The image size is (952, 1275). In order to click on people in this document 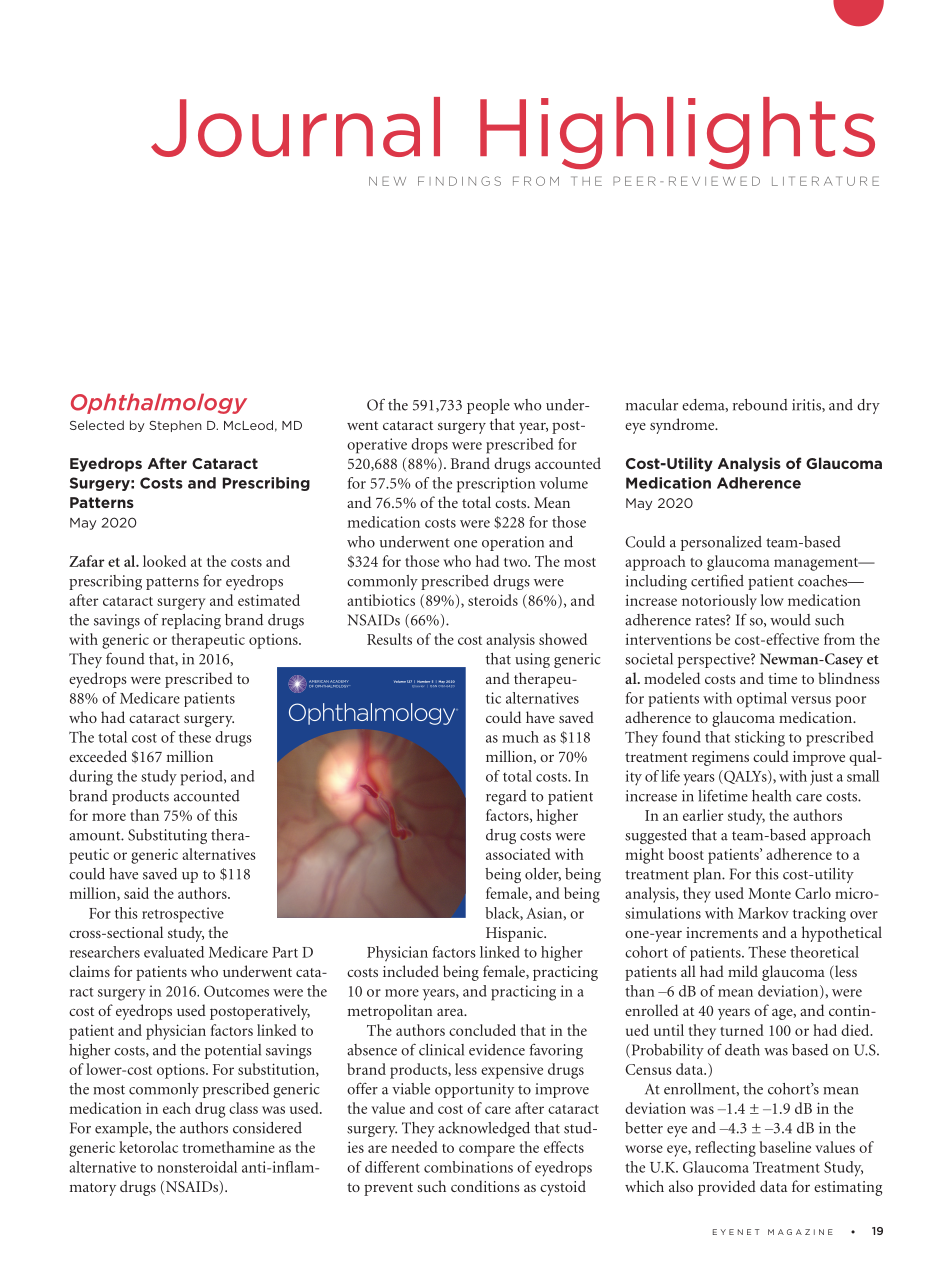, I will do `click(488, 406)`.
